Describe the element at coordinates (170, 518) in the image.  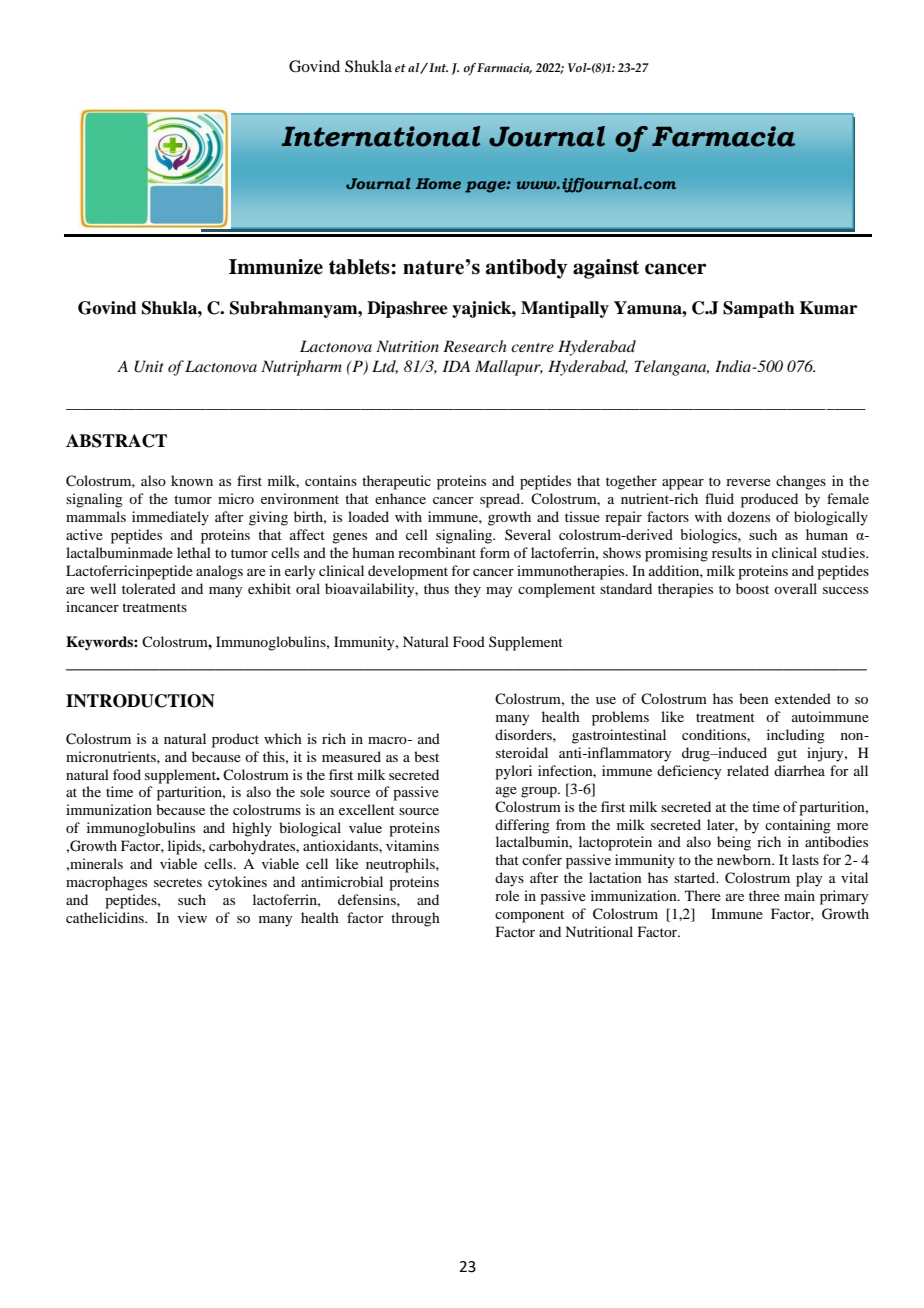
I see `immediately` at that location.
